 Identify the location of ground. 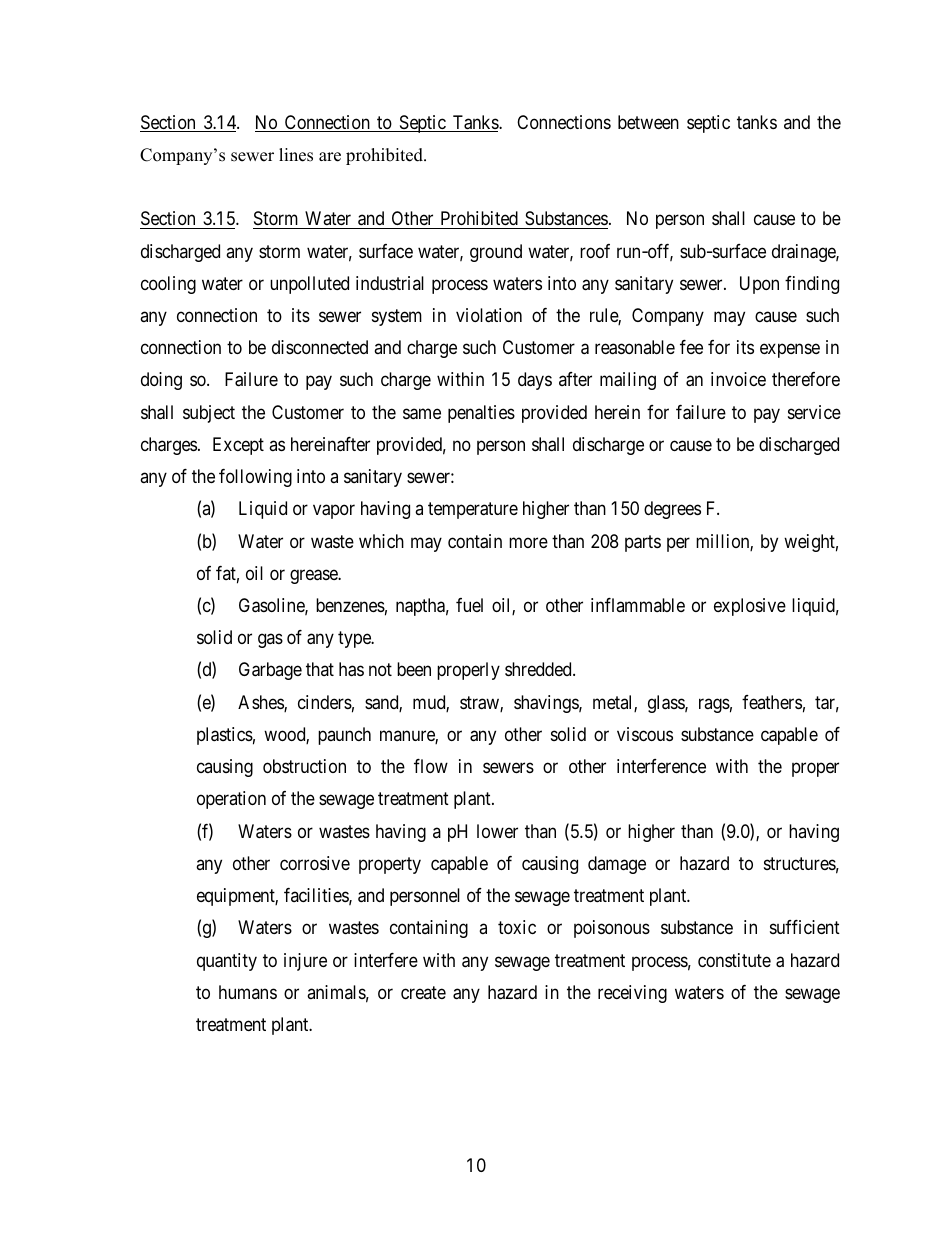
(496, 253).
